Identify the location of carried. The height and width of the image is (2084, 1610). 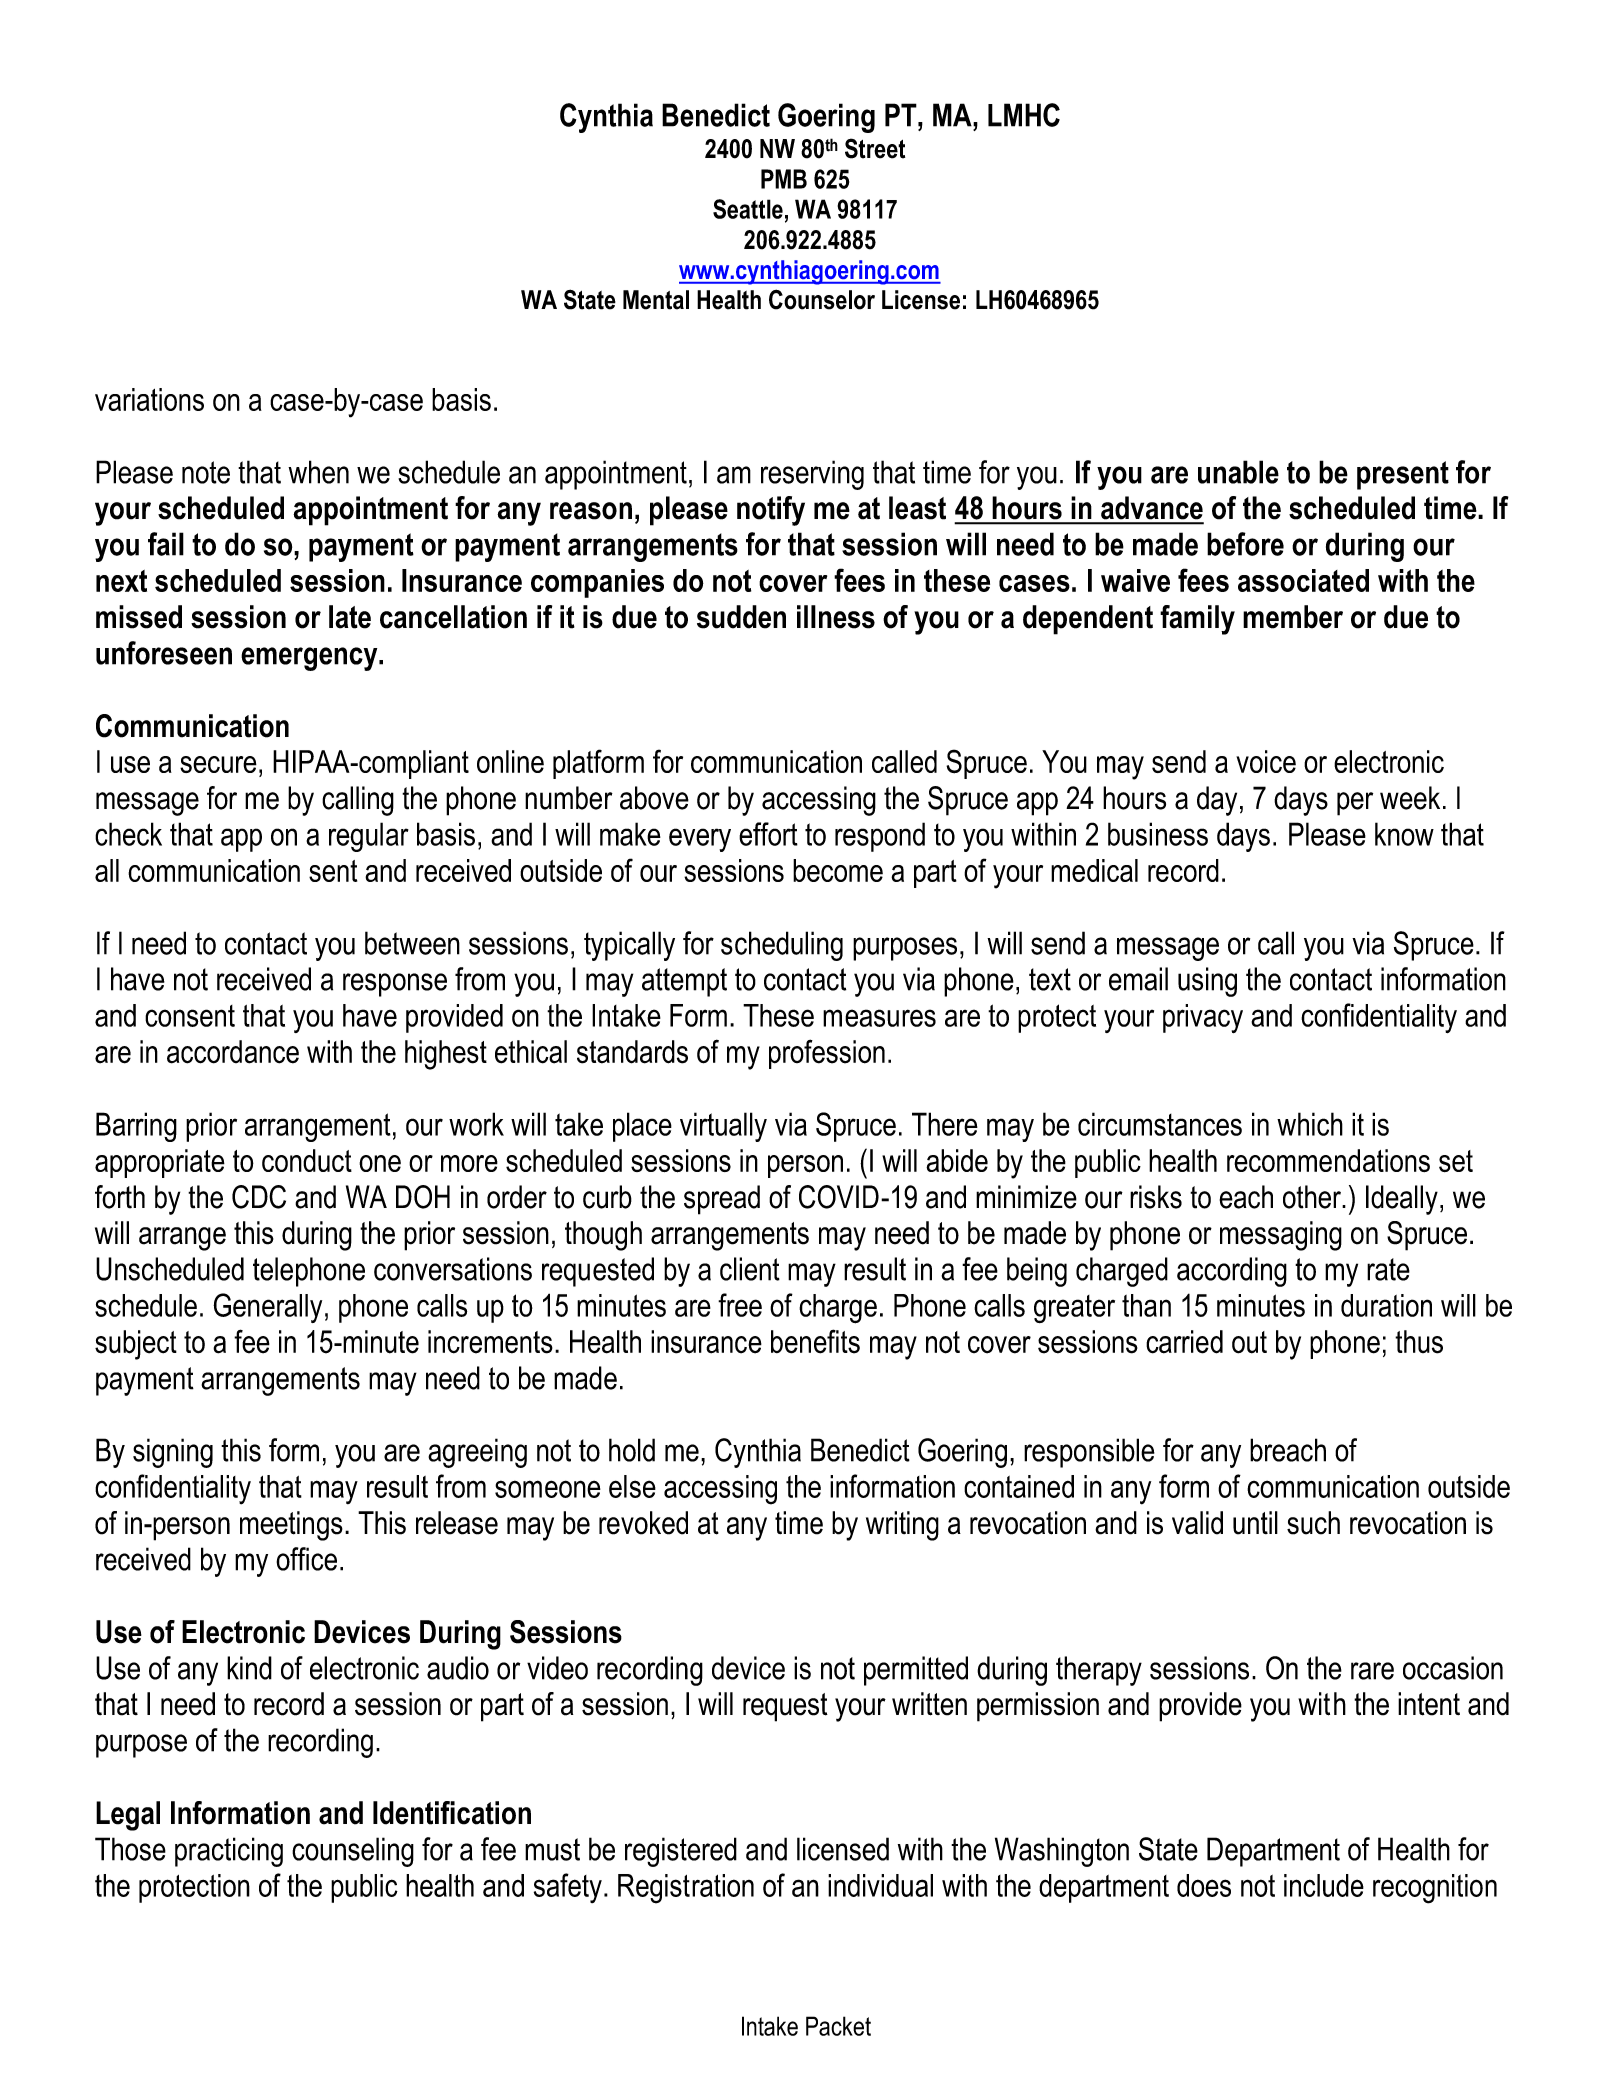
(1184, 1342).
